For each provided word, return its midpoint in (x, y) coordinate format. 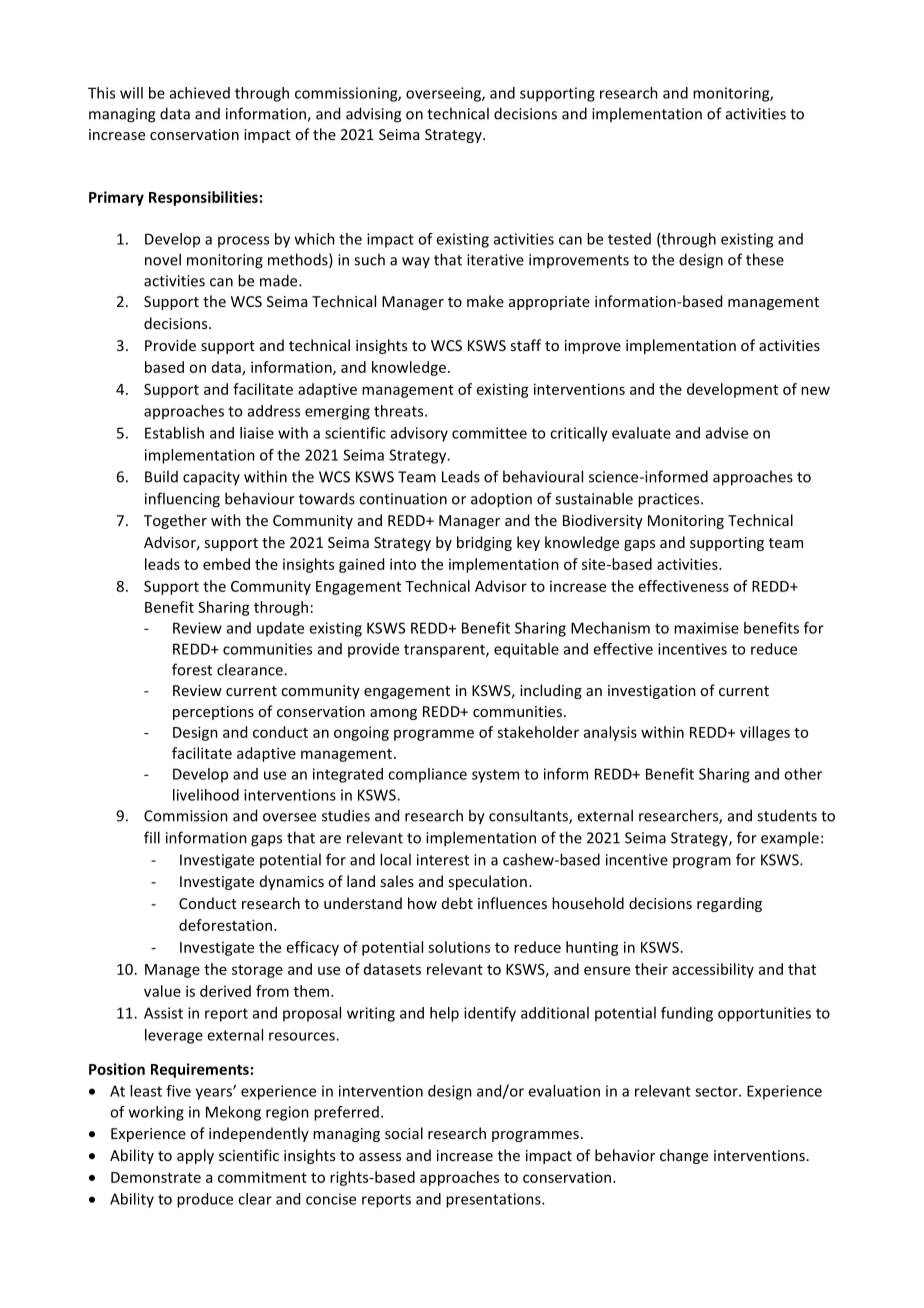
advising (373, 115)
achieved (200, 93)
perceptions (213, 713)
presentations (494, 1200)
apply (195, 1156)
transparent (445, 651)
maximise (706, 628)
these (765, 259)
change (684, 1156)
